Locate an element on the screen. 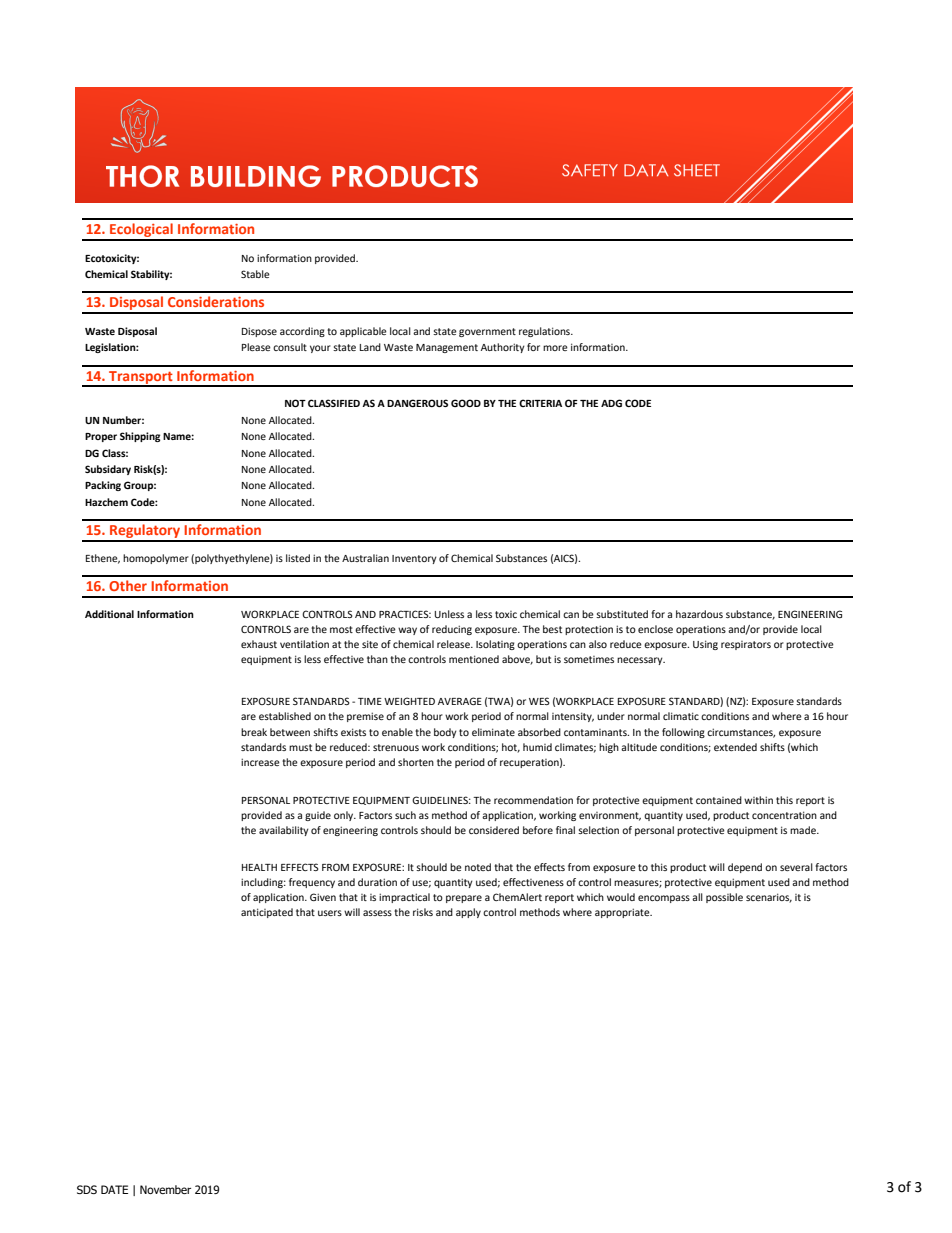 This screenshot has width=952, height=1233. November is located at coordinates (165, 1189).
